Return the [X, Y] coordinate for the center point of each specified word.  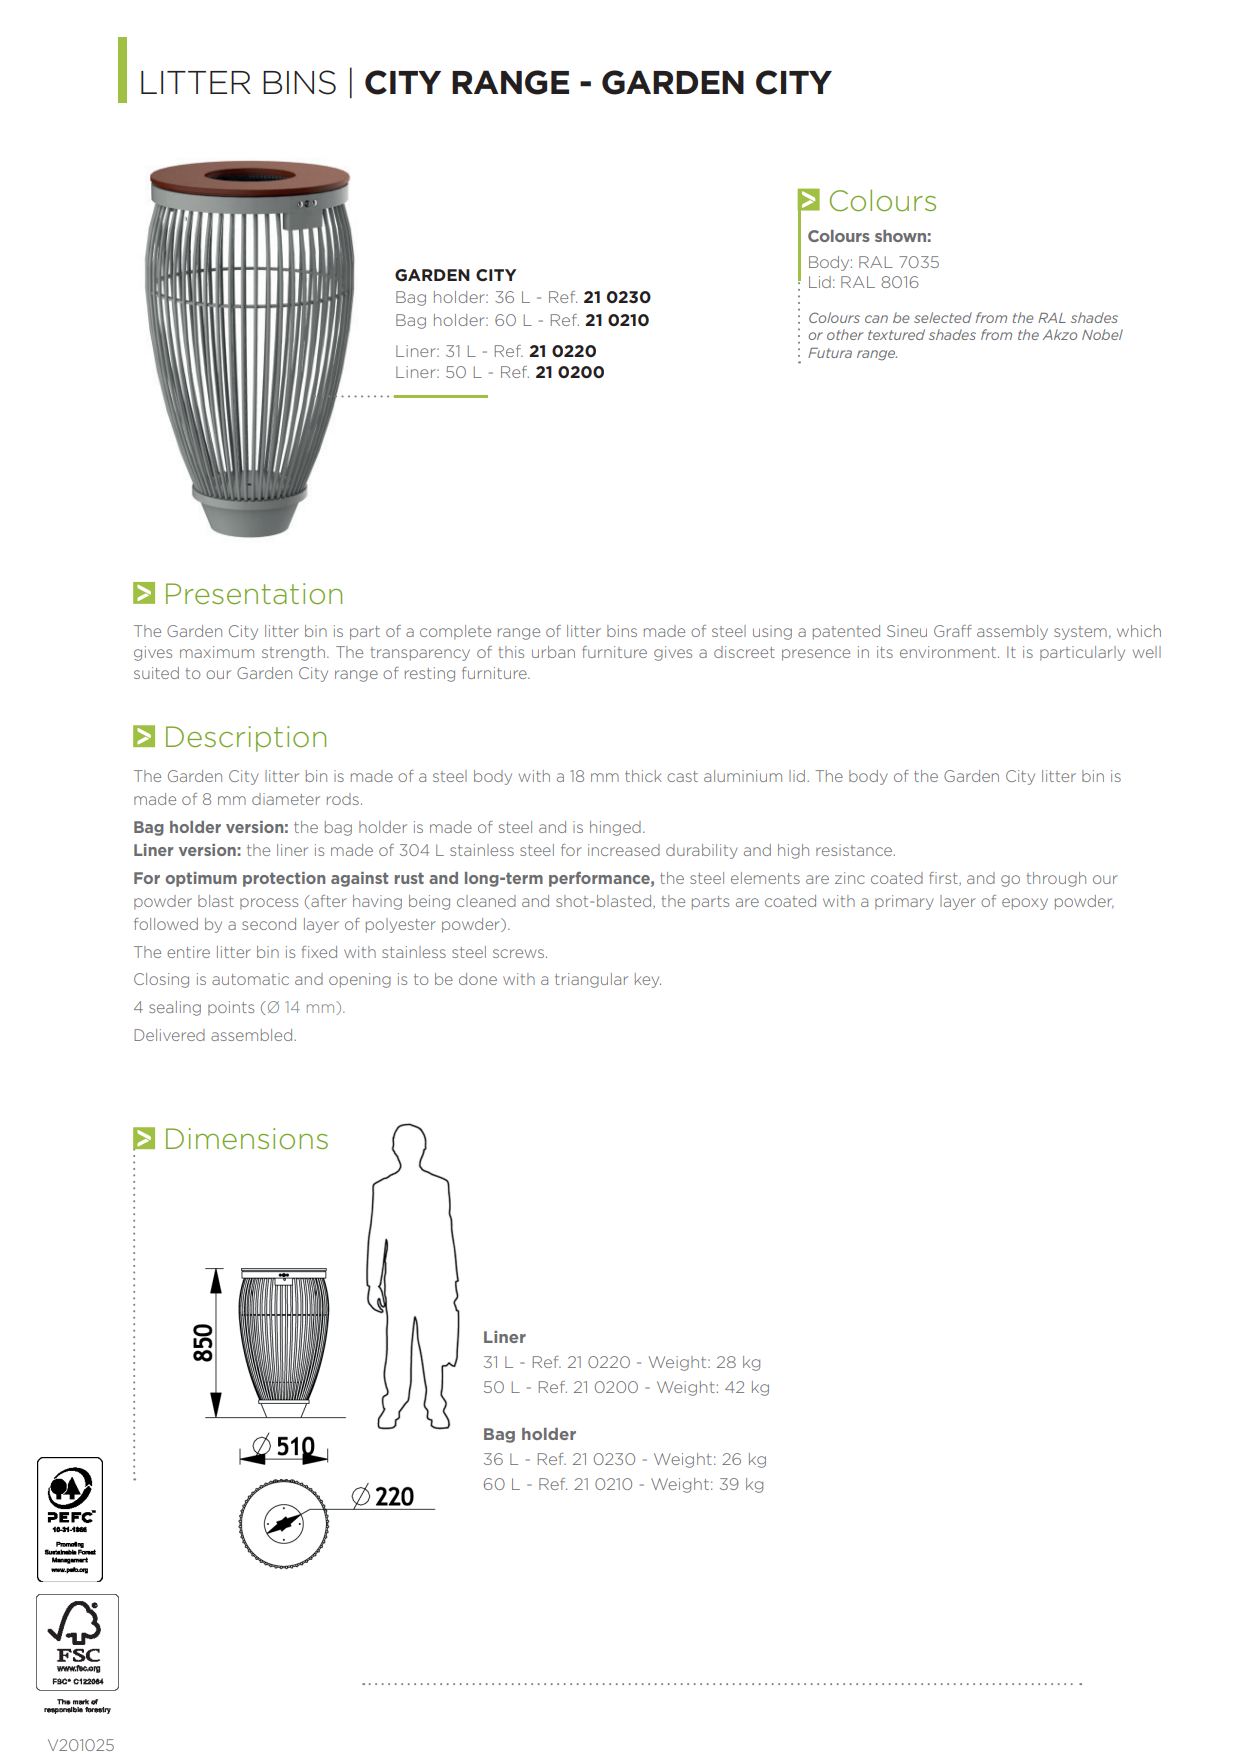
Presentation [254, 594]
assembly [1012, 632]
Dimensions [247, 1139]
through [1056, 879]
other [845, 334]
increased [624, 850]
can [876, 319]
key [648, 980]
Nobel [1102, 334]
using [772, 632]
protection [284, 879]
